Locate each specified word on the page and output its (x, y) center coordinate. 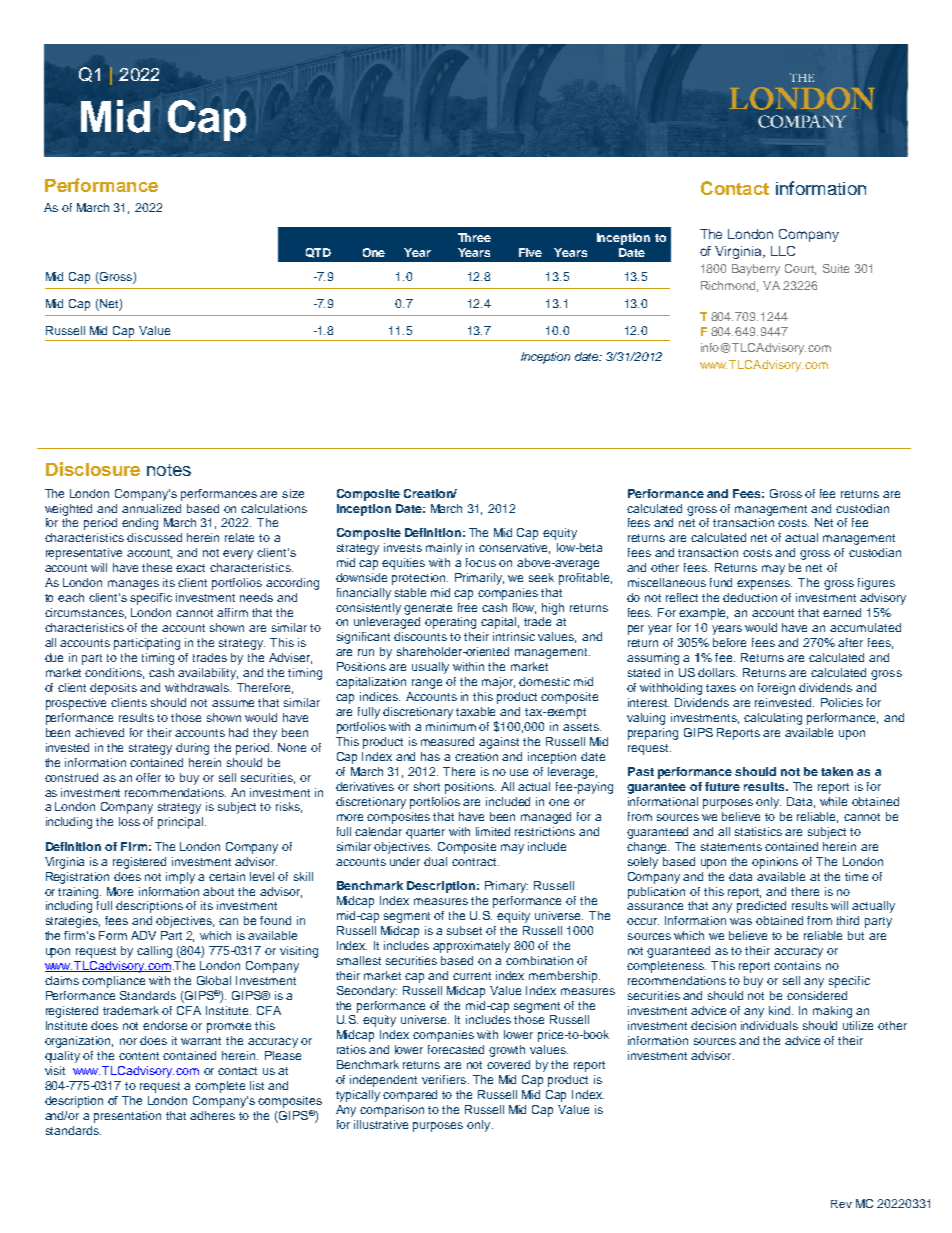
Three (474, 237)
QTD (318, 253)
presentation (127, 1117)
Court (800, 269)
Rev (841, 1204)
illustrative (381, 1124)
